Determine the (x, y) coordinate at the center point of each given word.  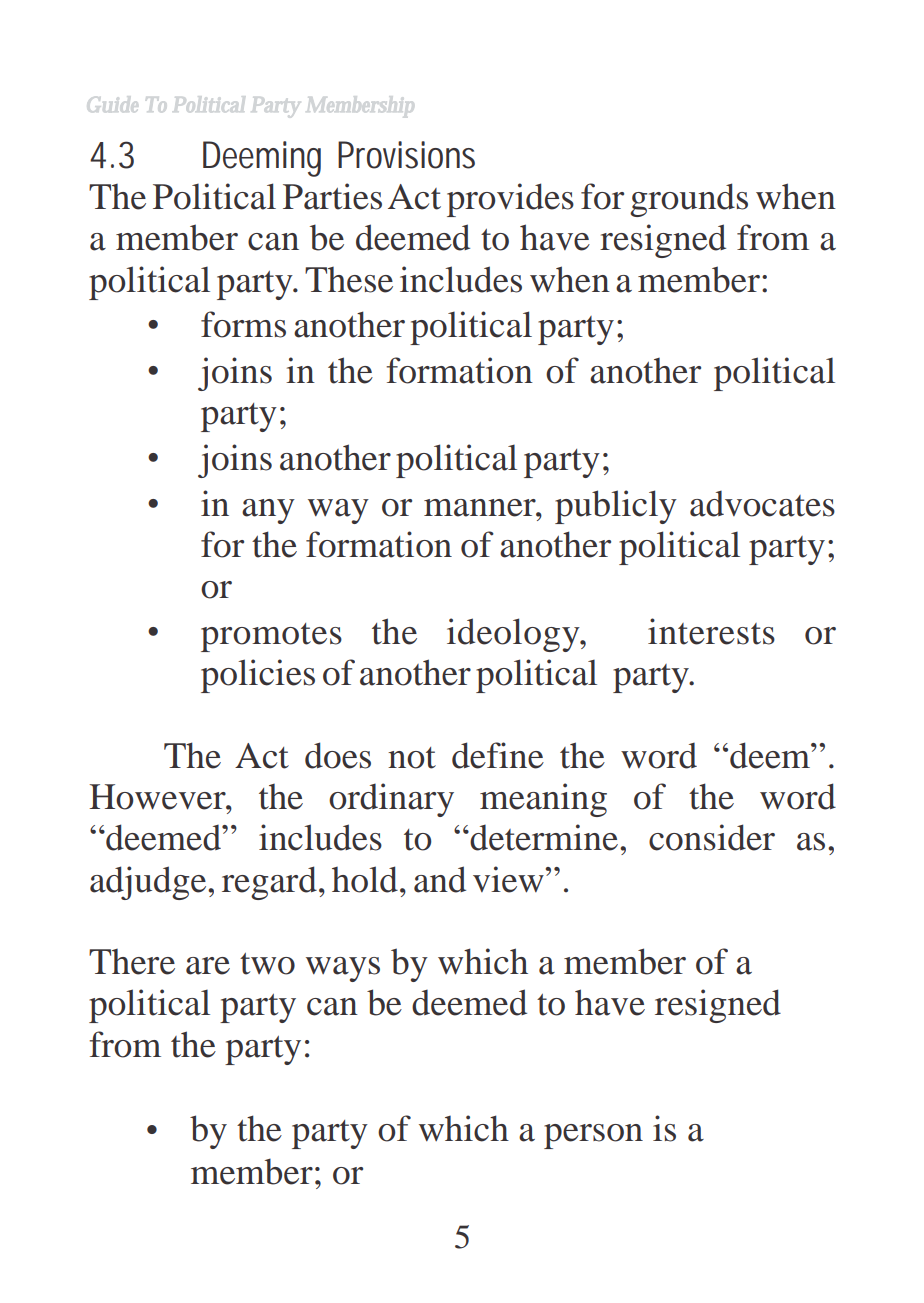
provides (510, 200)
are (208, 966)
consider (712, 837)
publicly (616, 507)
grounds (689, 200)
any (268, 511)
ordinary (391, 800)
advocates (762, 503)
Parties (332, 196)
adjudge (149, 883)
